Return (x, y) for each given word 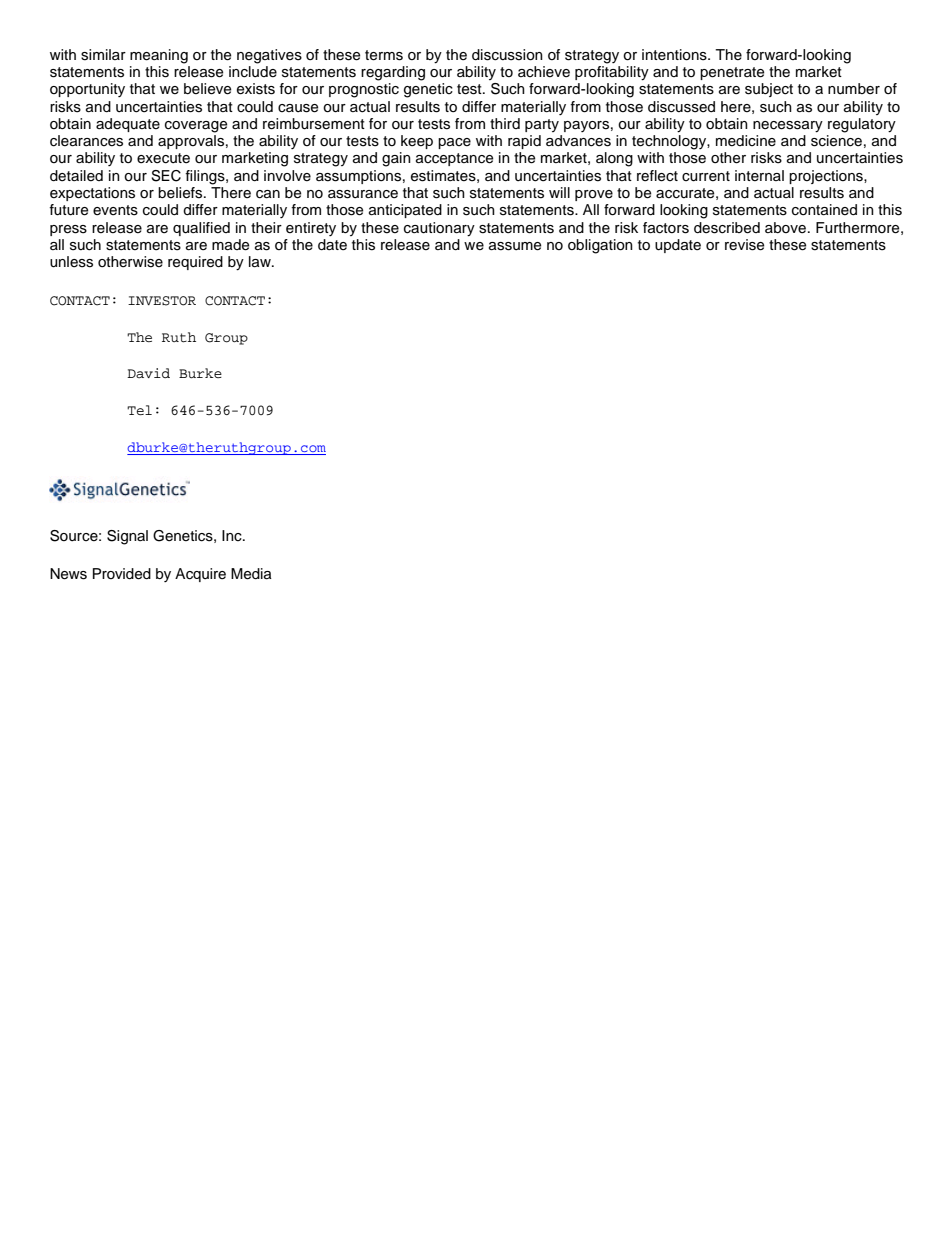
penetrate (732, 73)
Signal (127, 537)
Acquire (200, 575)
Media (251, 574)
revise (744, 245)
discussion (507, 55)
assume (515, 246)
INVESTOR (162, 301)
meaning (159, 56)
